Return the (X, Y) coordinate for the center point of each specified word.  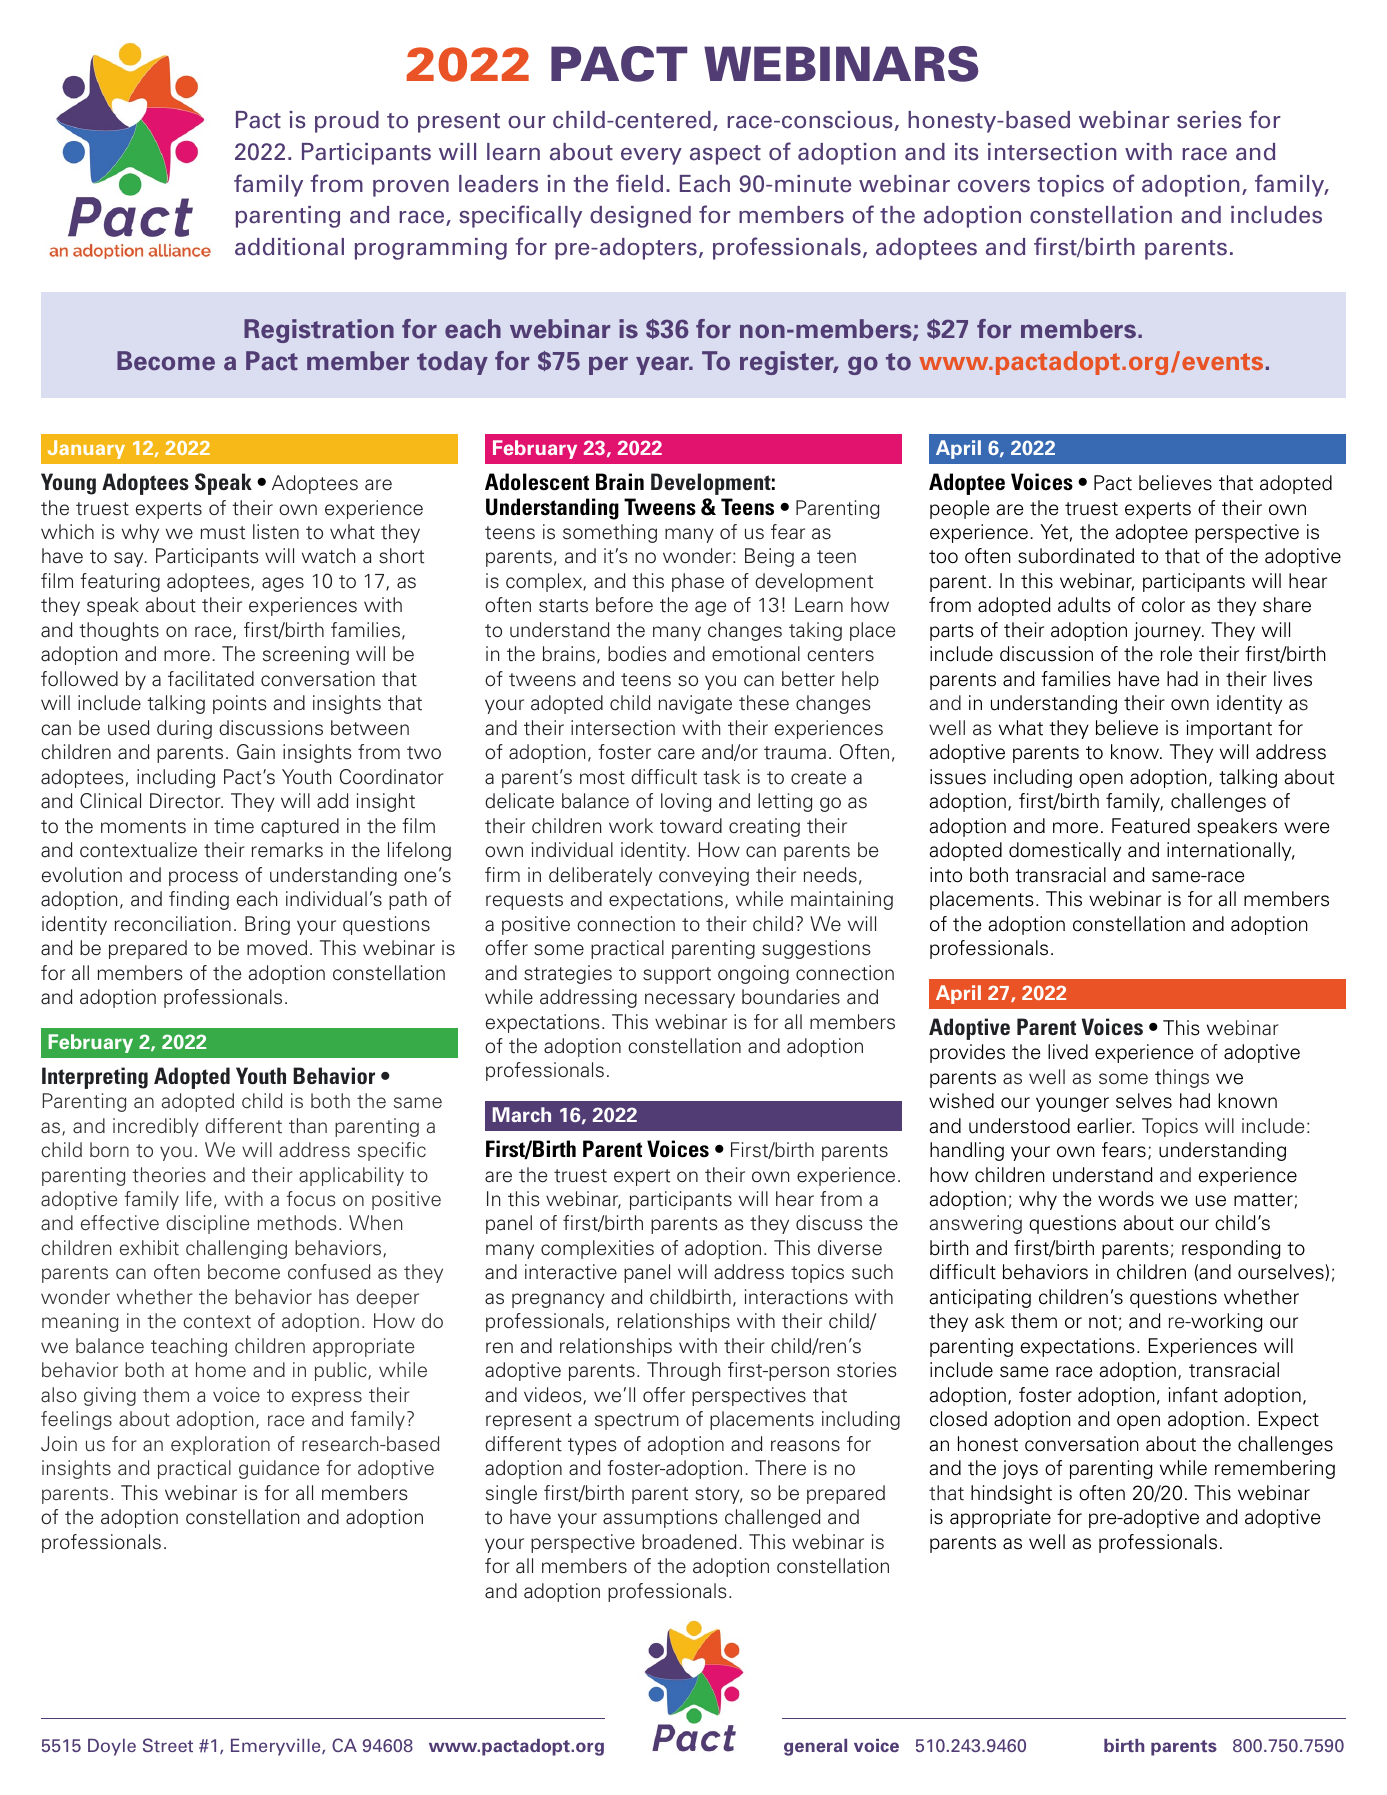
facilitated (211, 679)
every (651, 156)
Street (168, 1745)
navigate (695, 704)
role (1176, 654)
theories (169, 1175)
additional (289, 247)
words (1126, 1199)
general (815, 1747)
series (1209, 120)
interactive (571, 1272)
